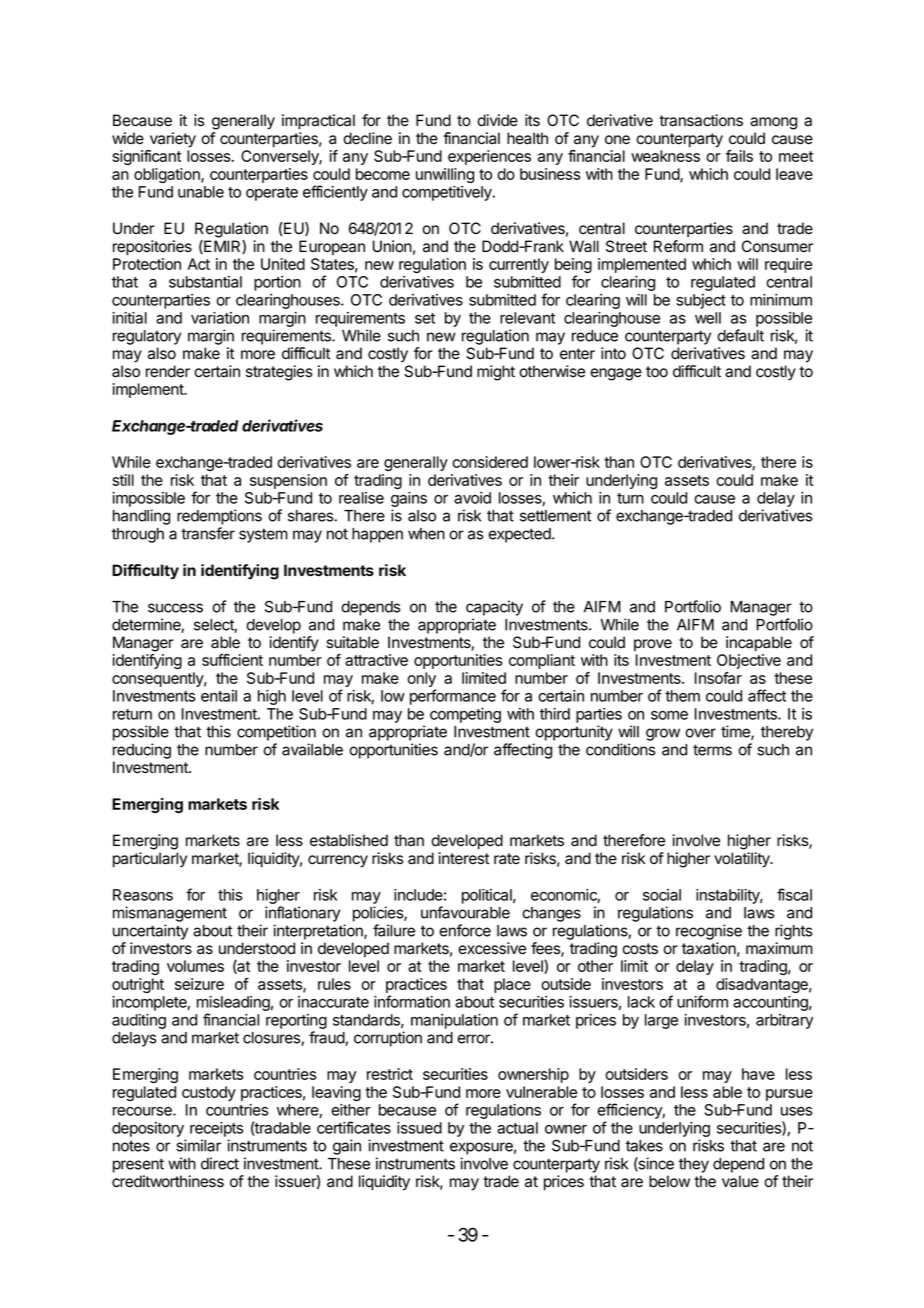 This screenshot has width=924, height=1308. Describe the element at coordinates (739, 156) in the screenshot. I see `fails` at that location.
